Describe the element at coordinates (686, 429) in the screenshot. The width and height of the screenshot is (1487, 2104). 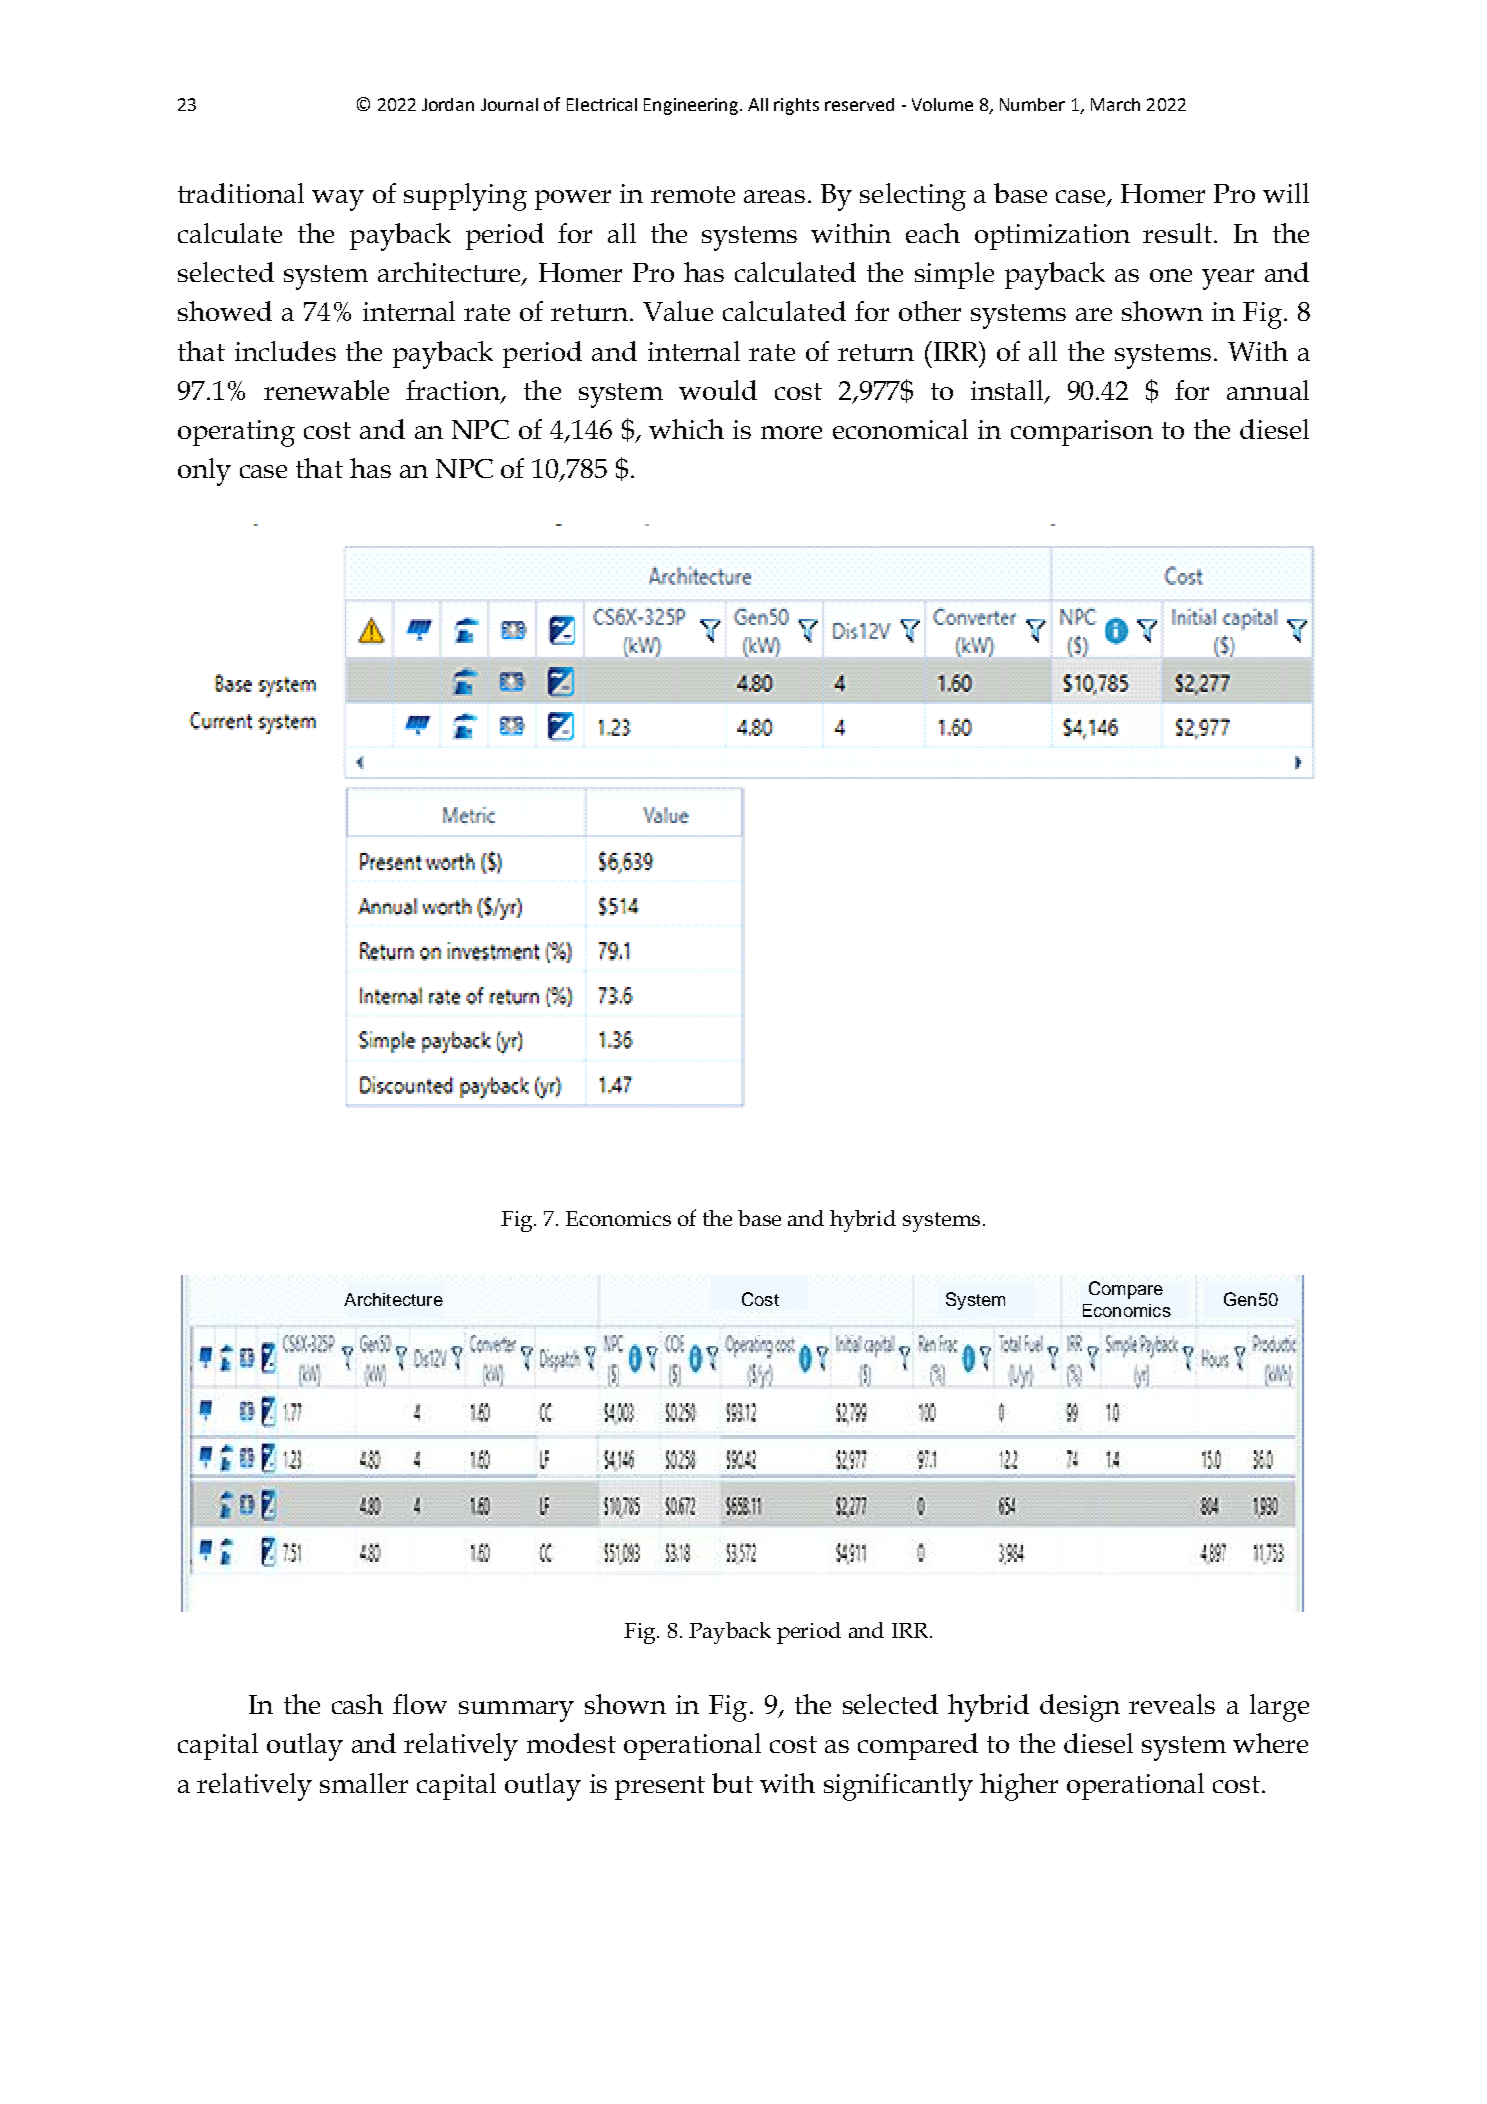
I see `which` at that location.
